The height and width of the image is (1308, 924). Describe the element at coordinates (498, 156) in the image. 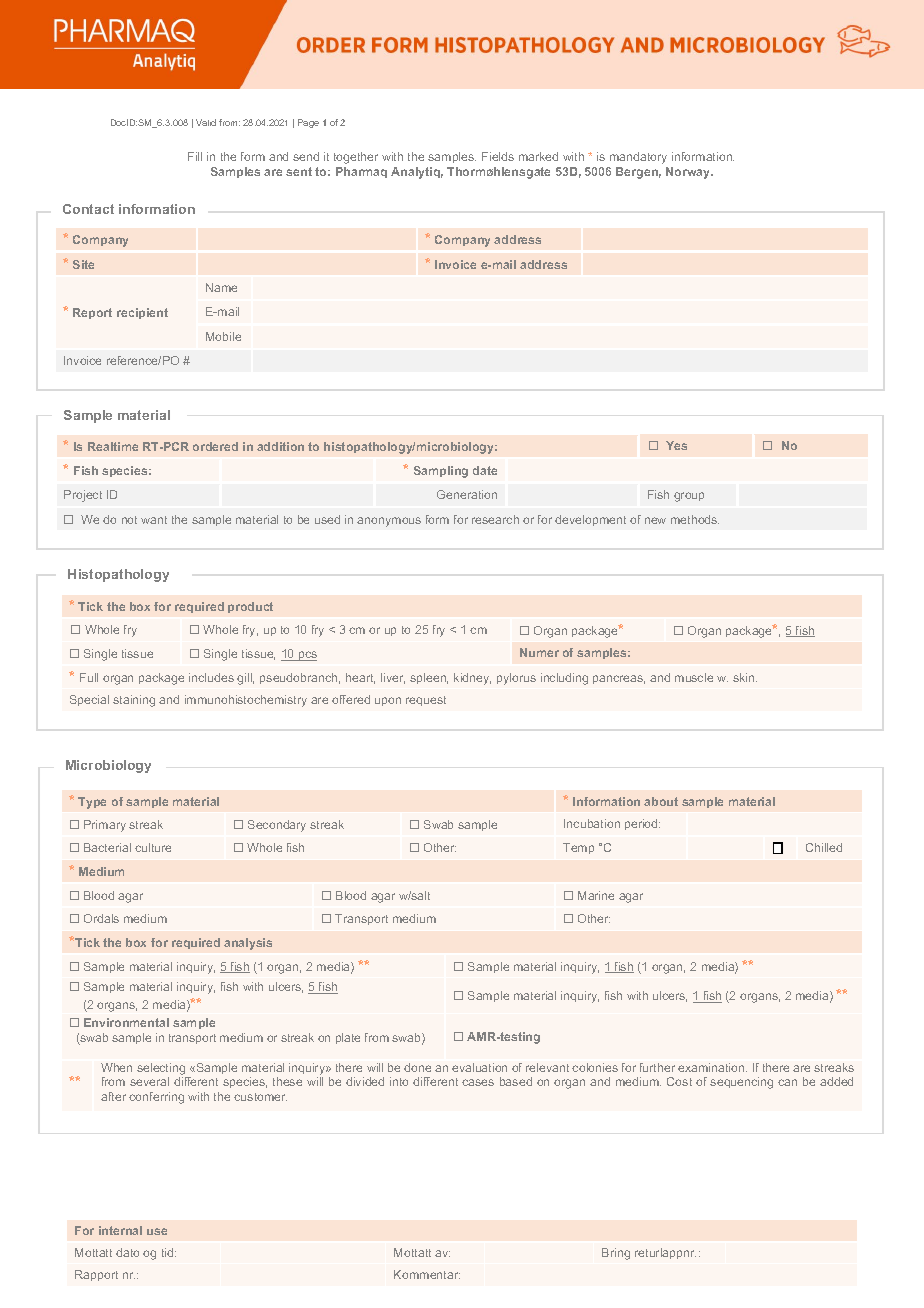

I see `Fields` at that location.
